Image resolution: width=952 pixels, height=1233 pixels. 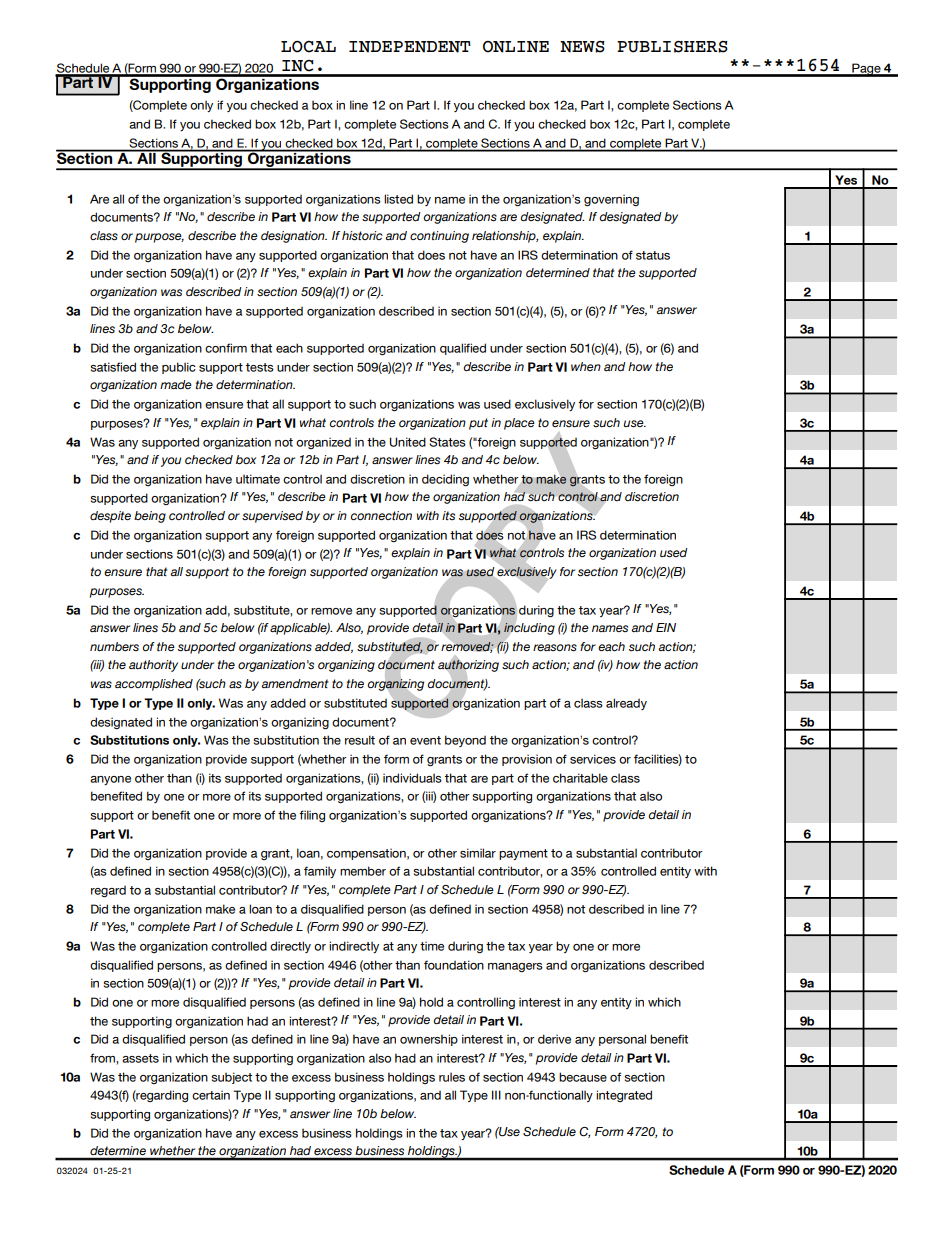 What do you see at coordinates (140, 1058) in the screenshot?
I see `assets` at bounding box center [140, 1058].
